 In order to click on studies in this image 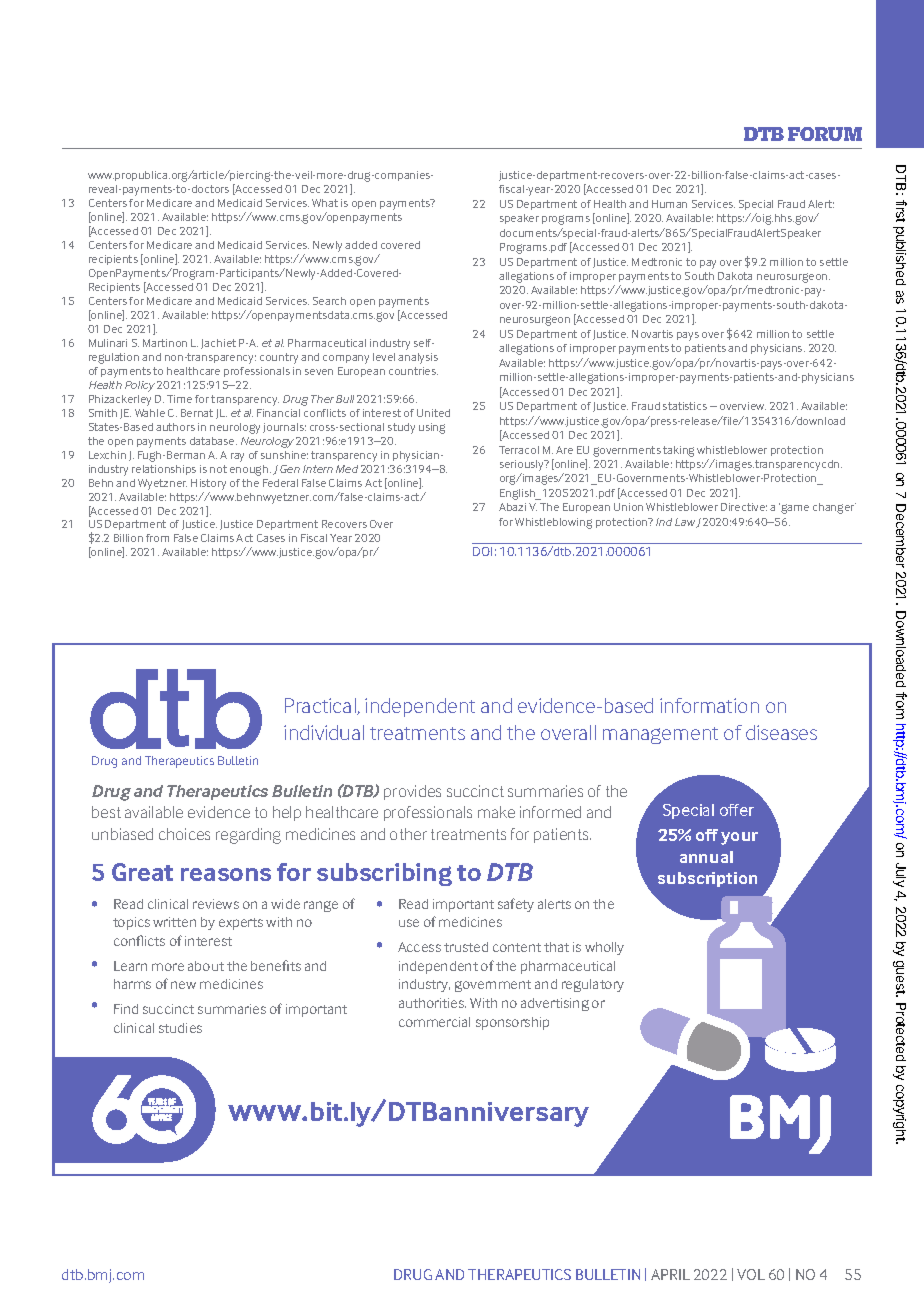, I will do `click(180, 1028)`.
